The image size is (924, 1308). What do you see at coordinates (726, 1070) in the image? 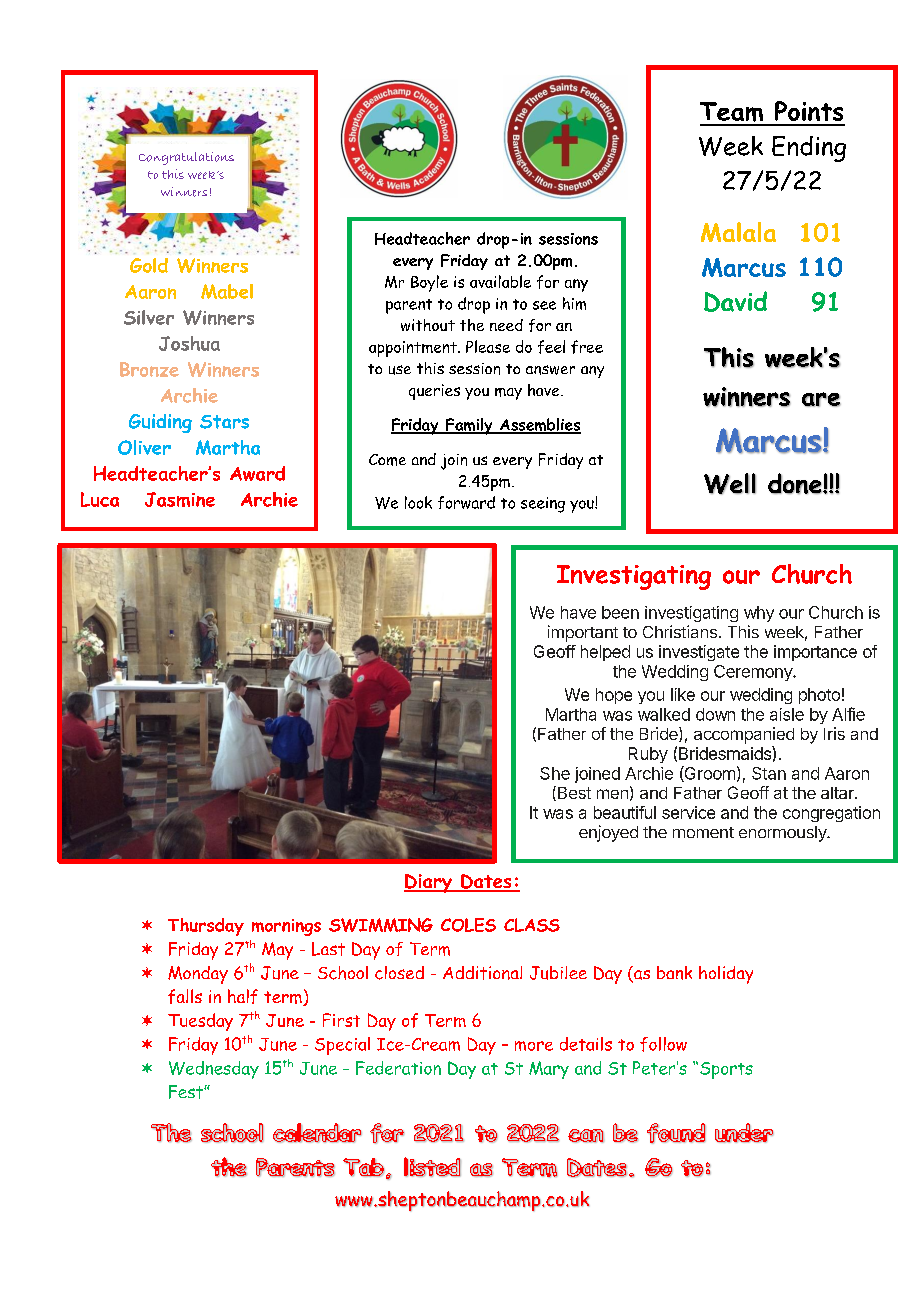
I see `Sports` at bounding box center [726, 1070].
